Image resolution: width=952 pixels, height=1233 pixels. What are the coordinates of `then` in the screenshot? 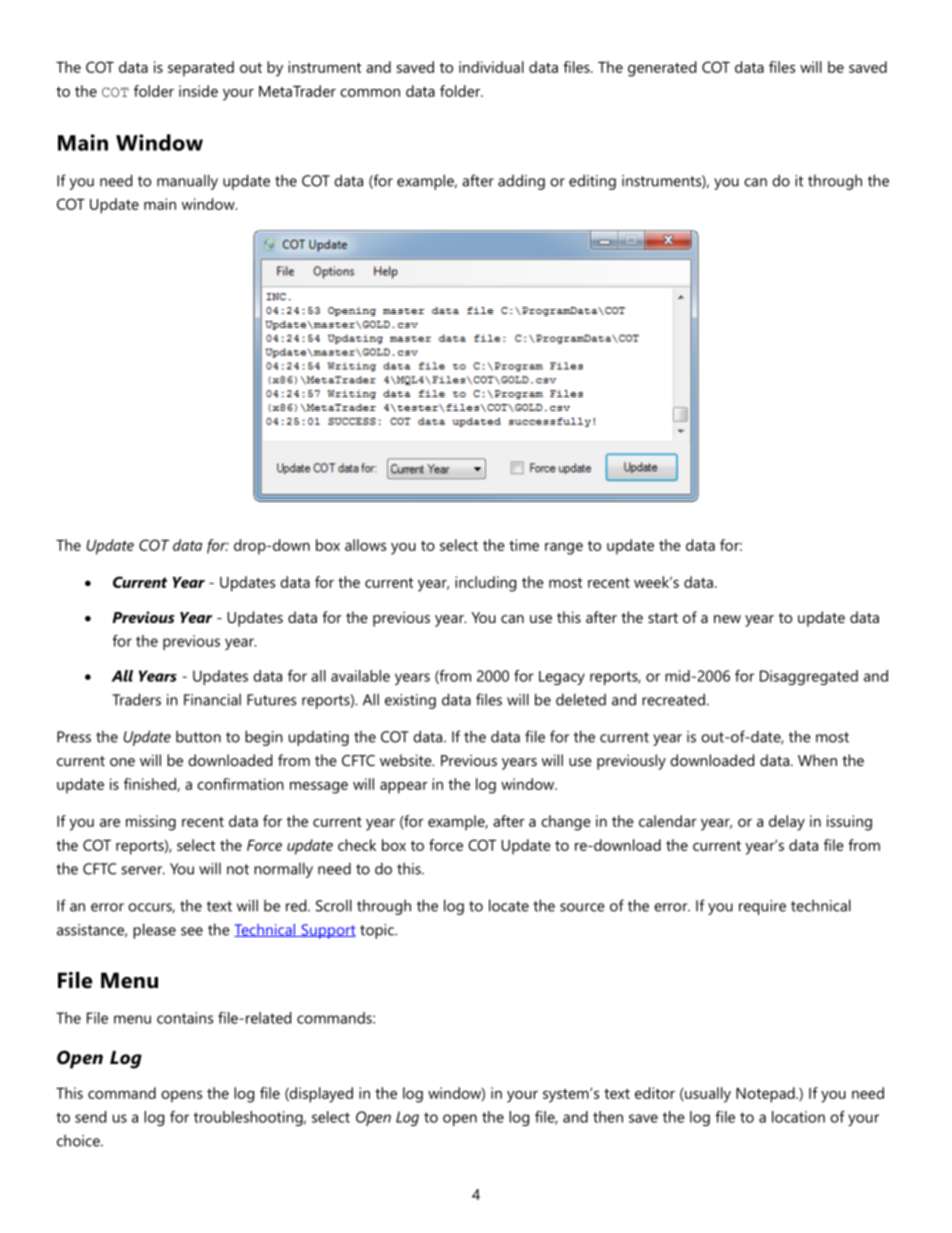 It's located at (608, 1117).
